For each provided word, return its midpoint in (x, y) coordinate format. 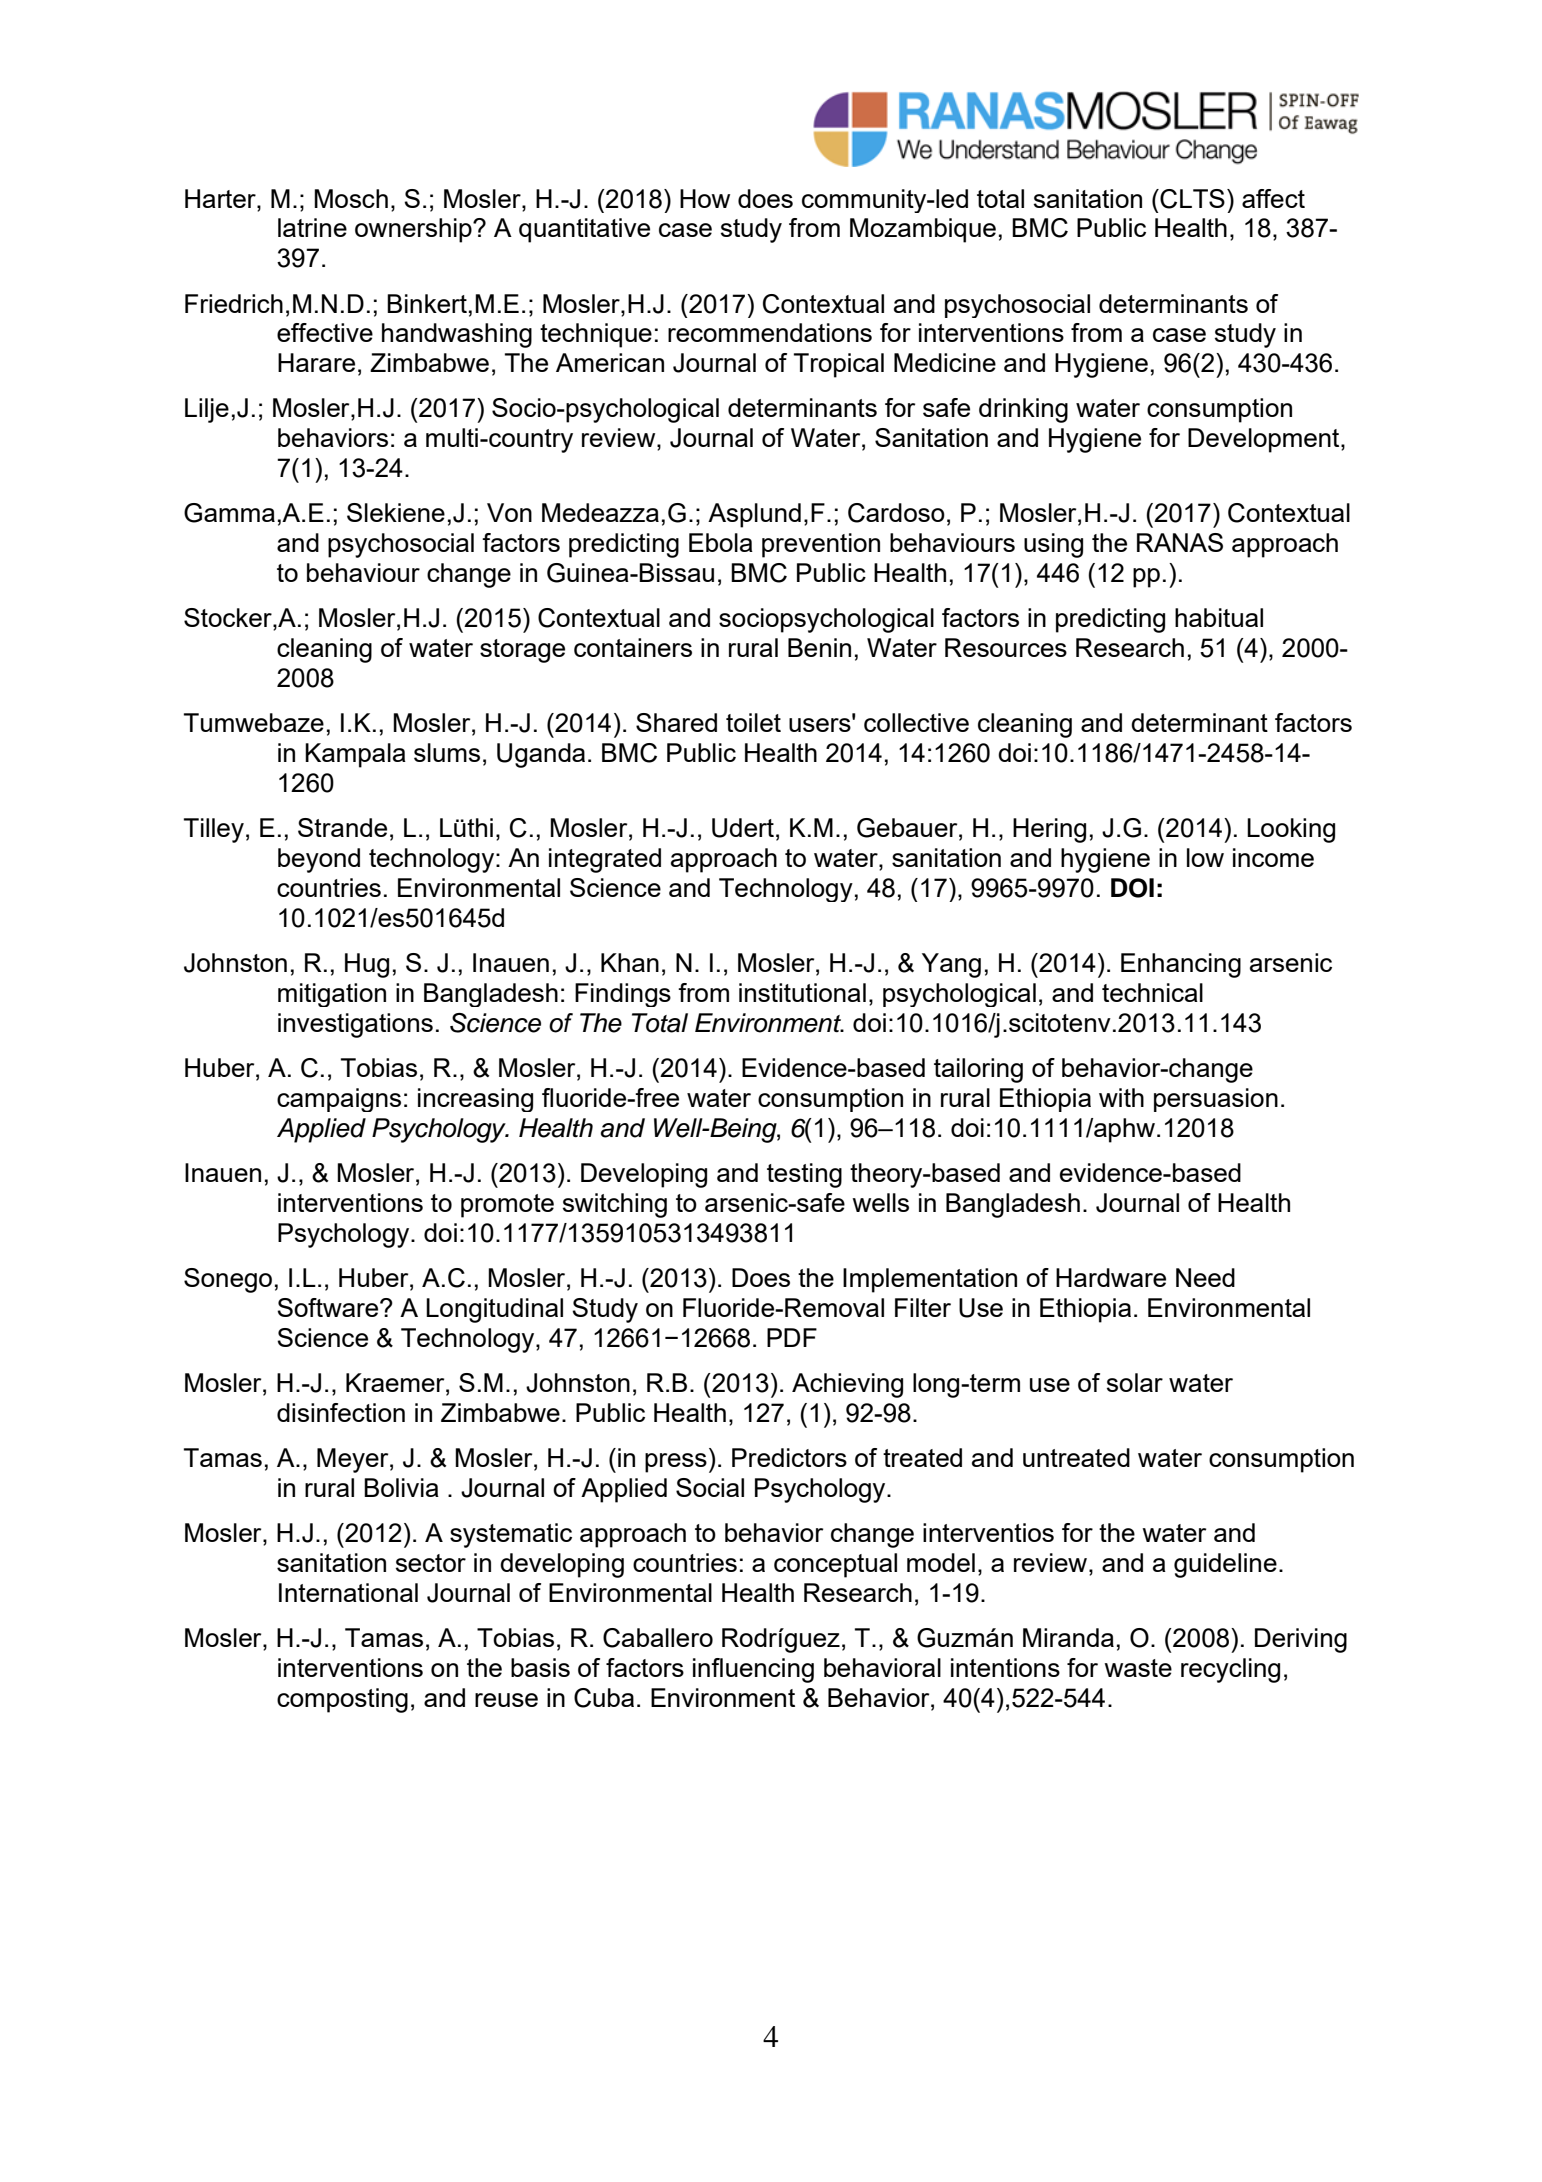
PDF (792, 1337)
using (1053, 545)
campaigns (339, 1100)
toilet (753, 722)
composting (342, 1700)
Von (509, 512)
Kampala (355, 755)
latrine (312, 227)
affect (1273, 198)
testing (804, 1175)
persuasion (1216, 1100)
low (1205, 857)
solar (1135, 1382)
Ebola (721, 542)
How (705, 198)
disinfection (341, 1412)
